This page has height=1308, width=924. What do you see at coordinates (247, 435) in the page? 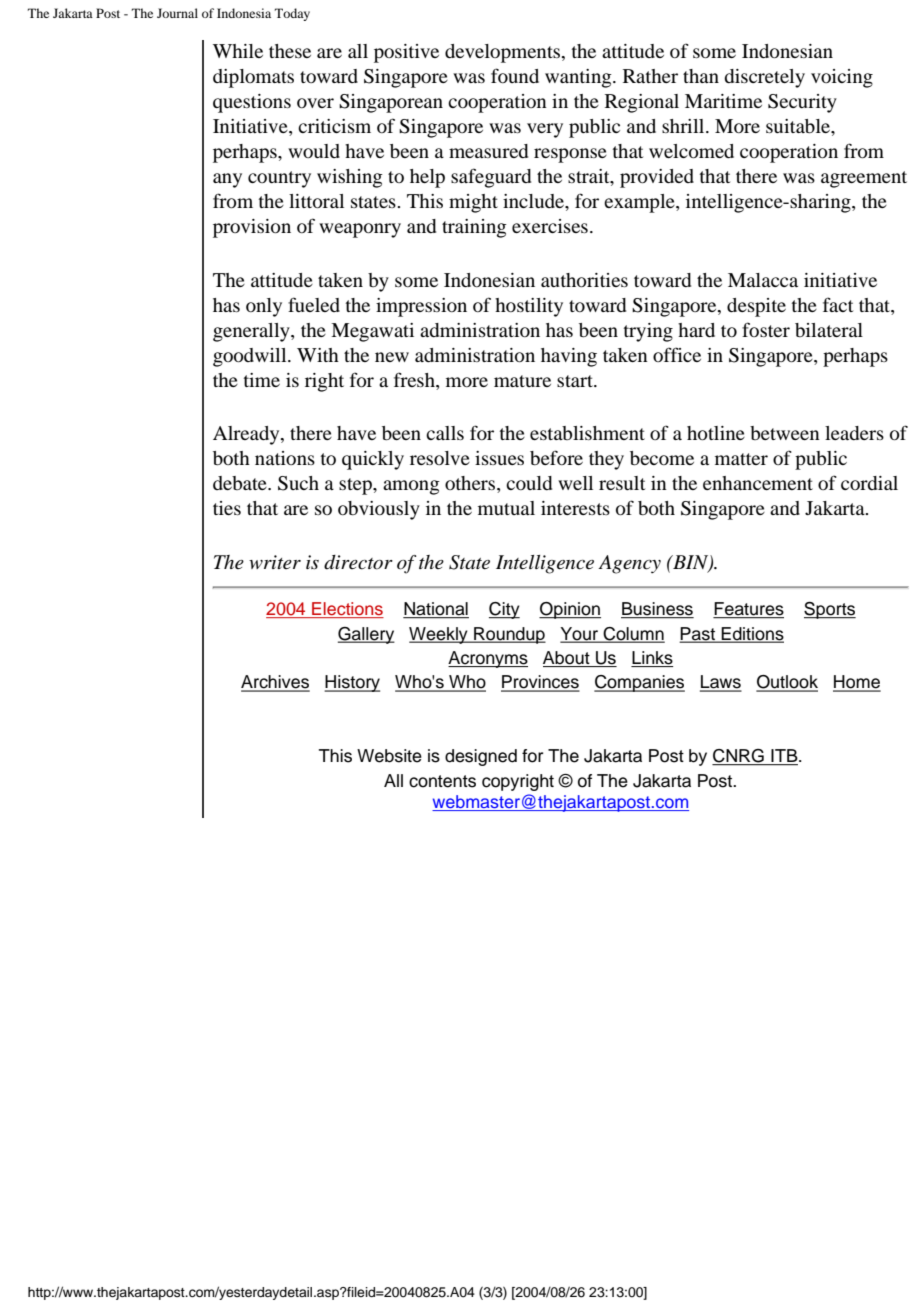
I see `Already` at bounding box center [247, 435].
